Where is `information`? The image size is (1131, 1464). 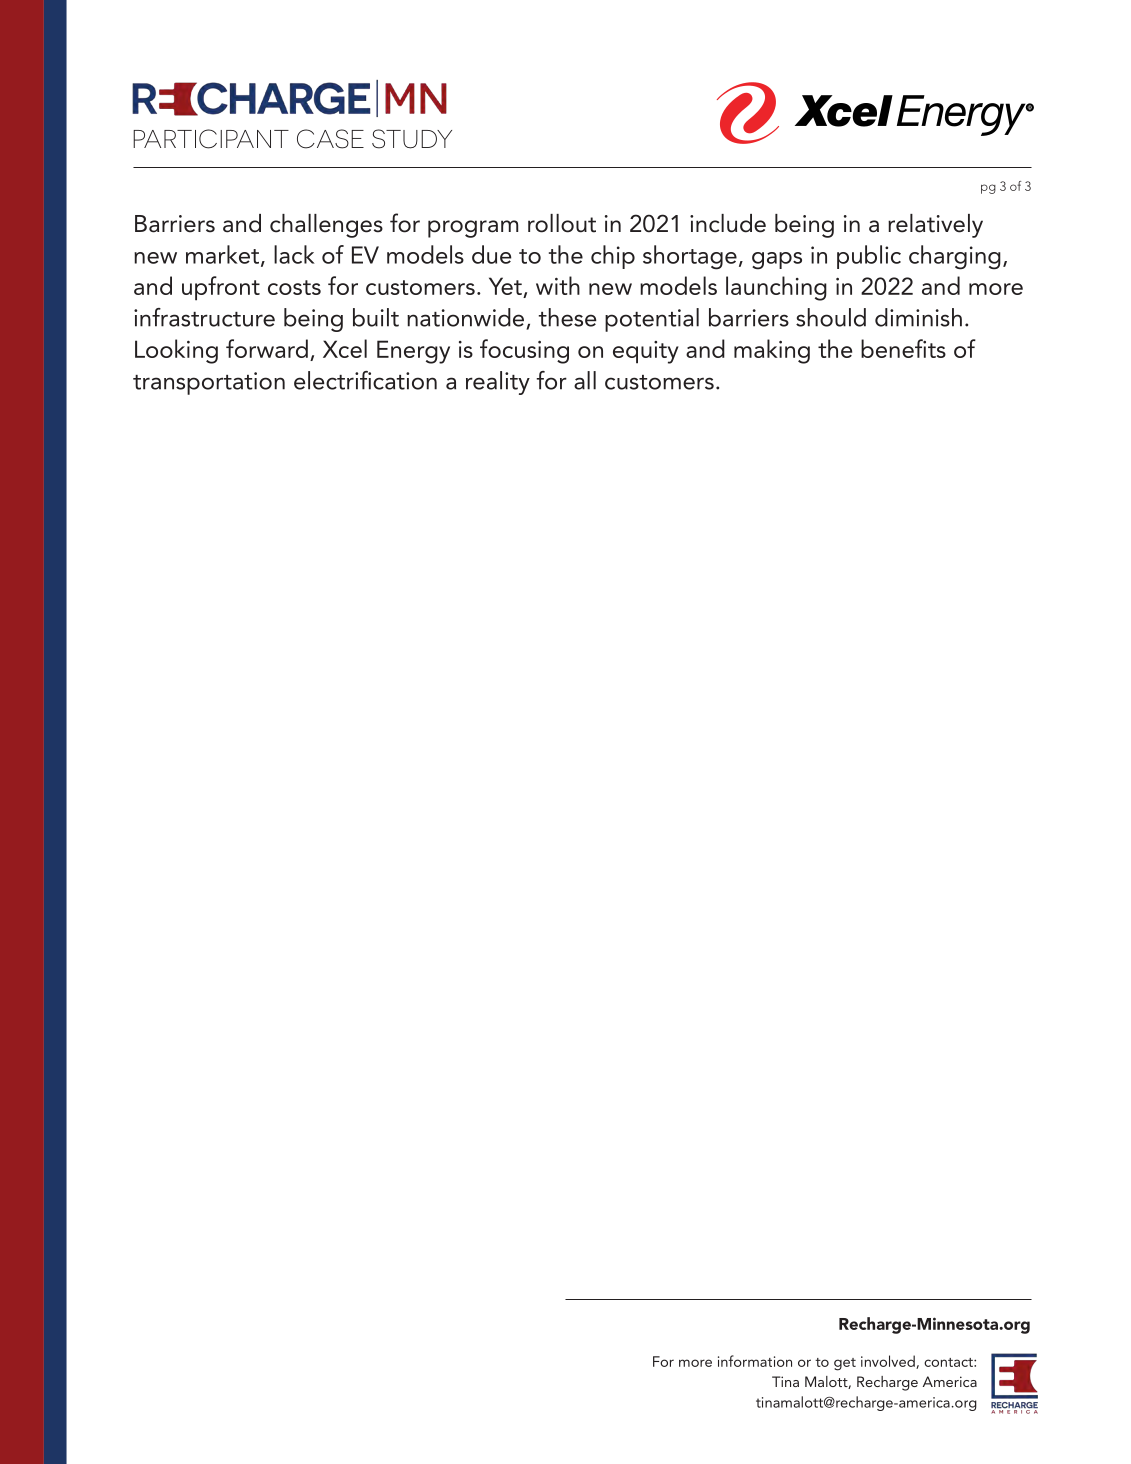 information is located at coordinates (755, 1361).
